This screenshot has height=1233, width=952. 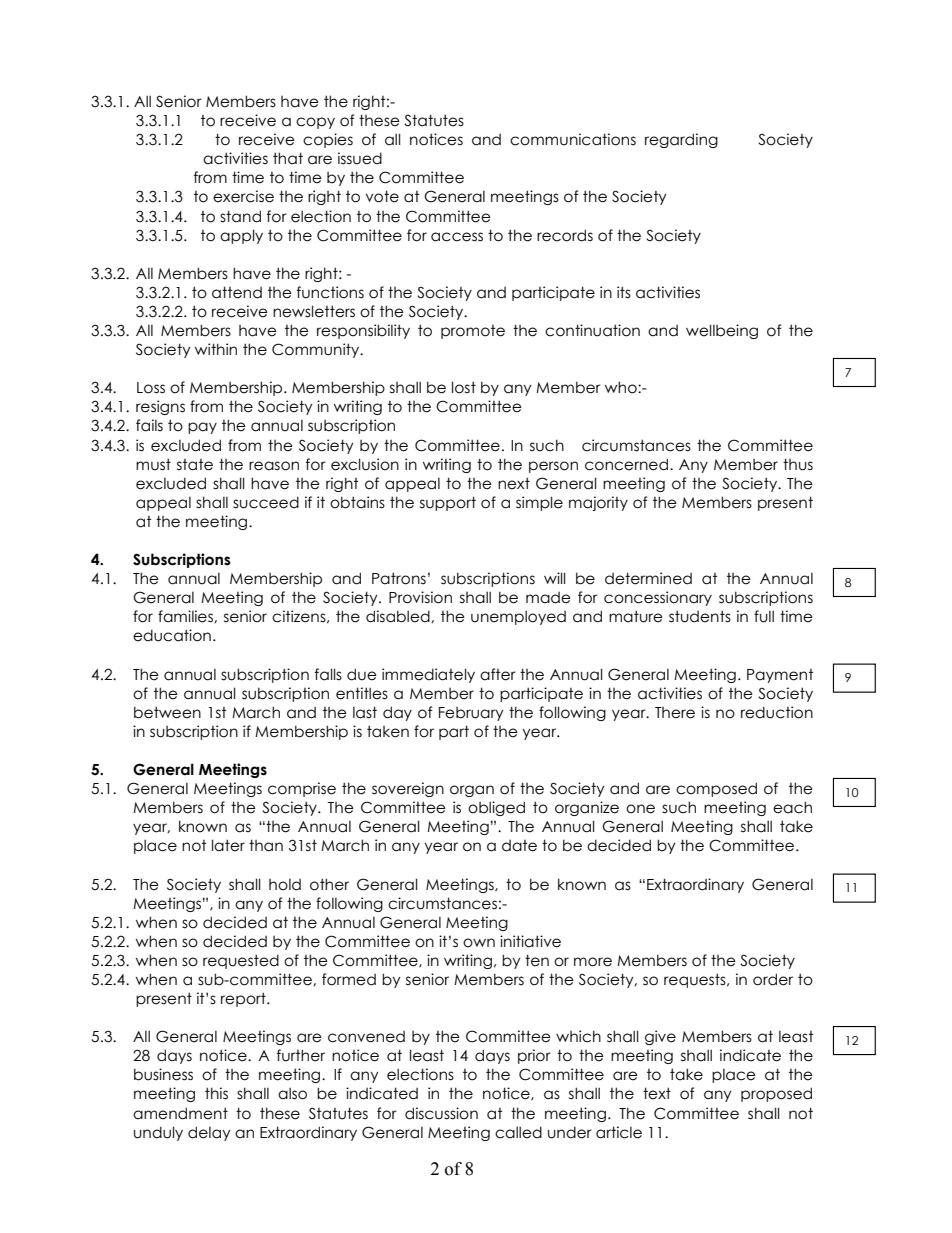 What do you see at coordinates (675, 713) in the screenshot?
I see `There` at bounding box center [675, 713].
